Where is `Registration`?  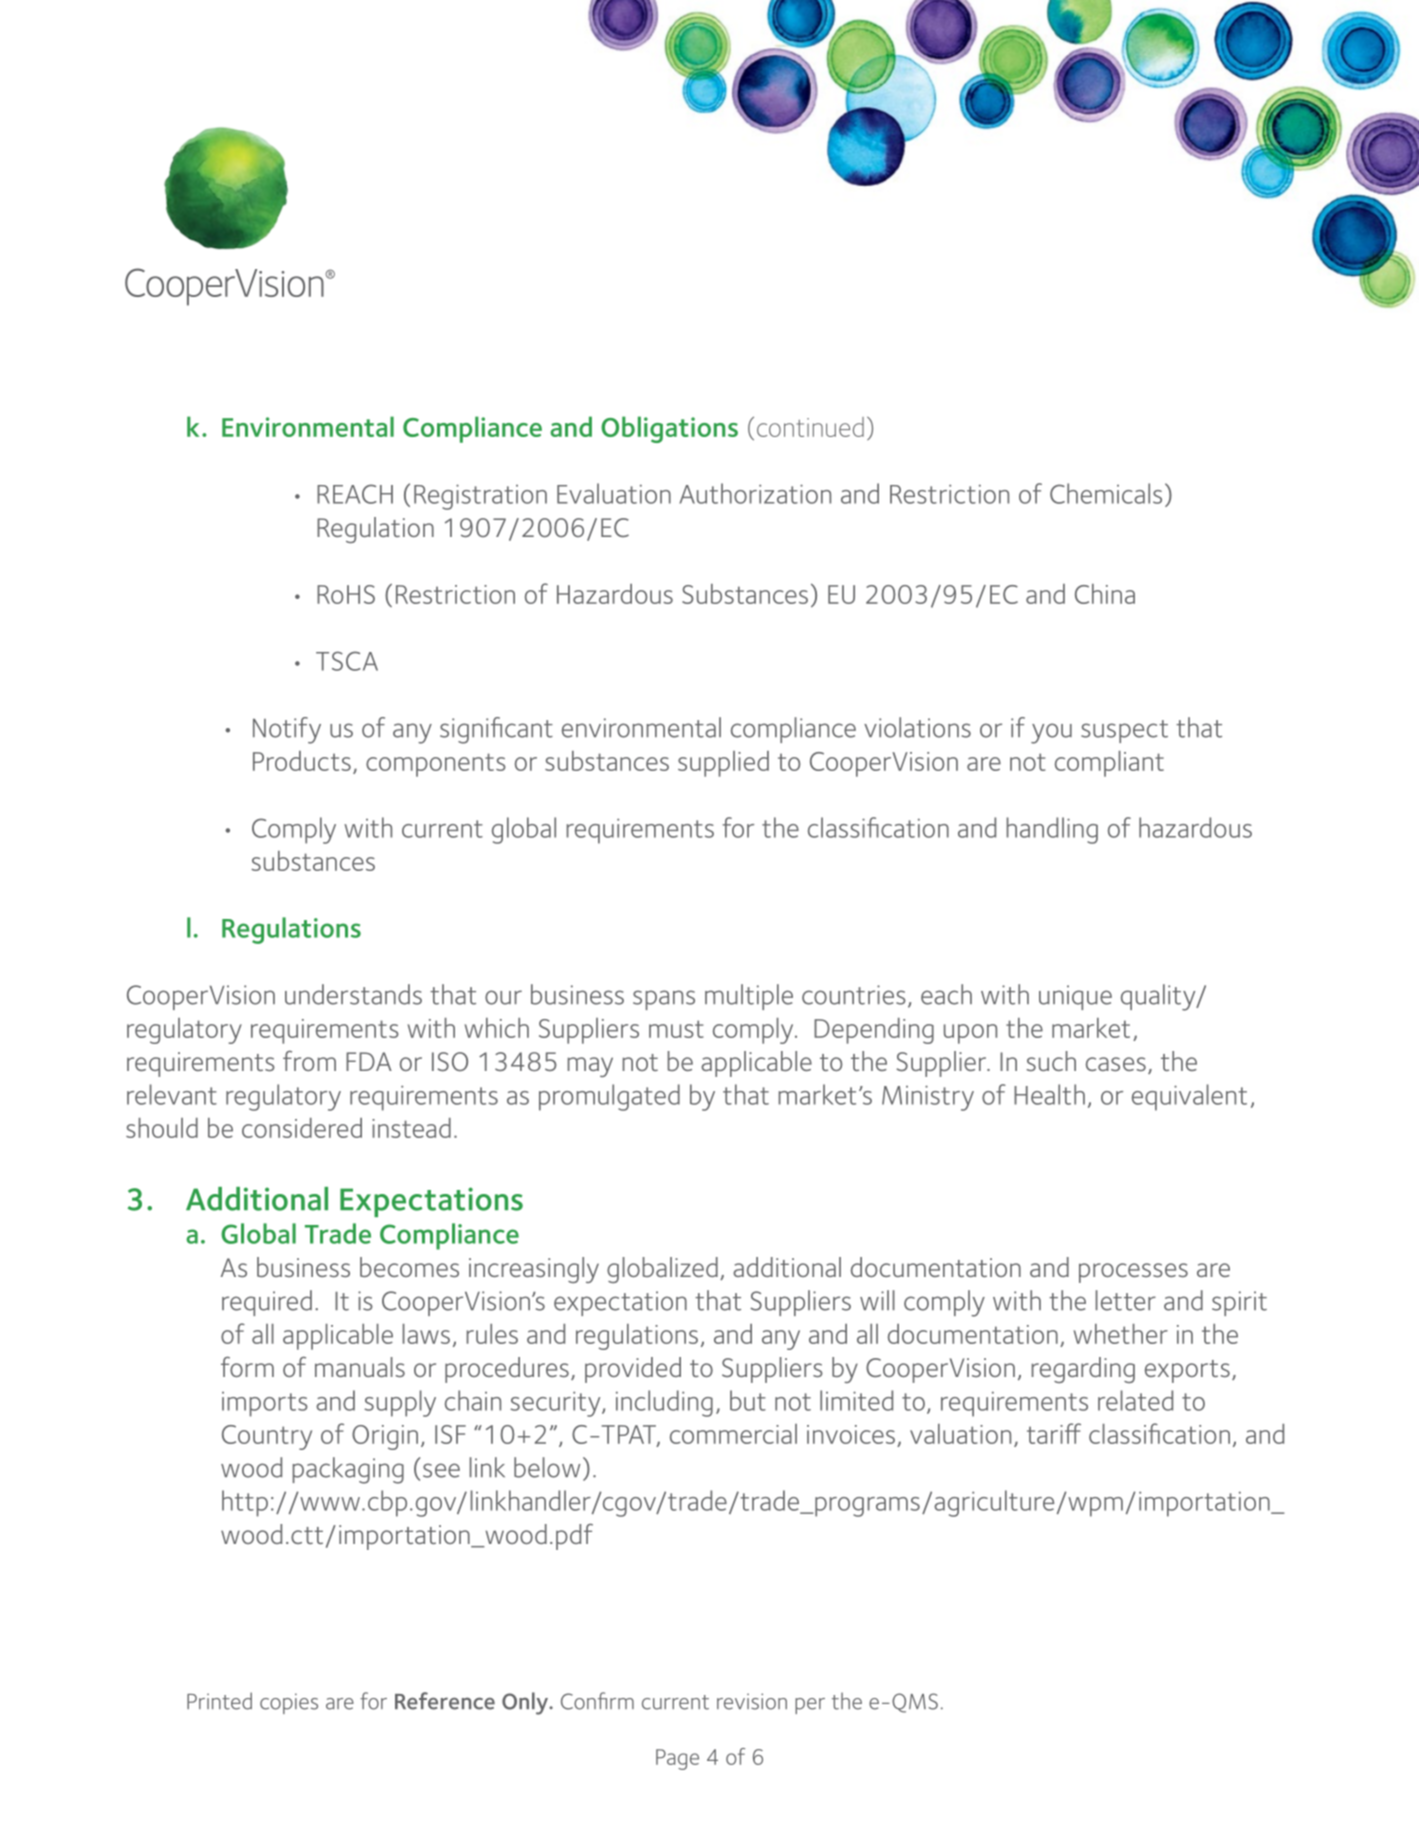 Registration is located at coordinates (480, 497).
